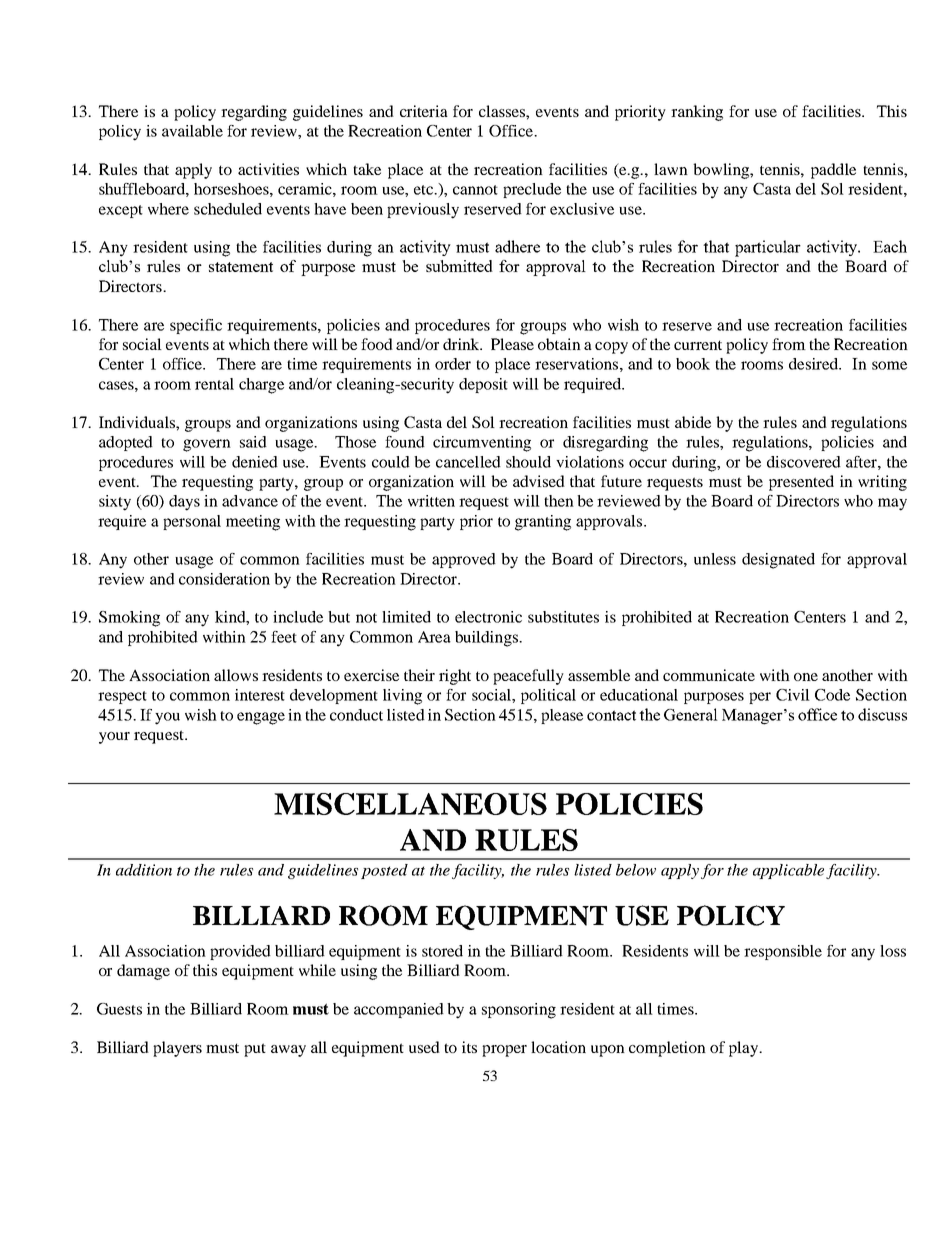  I want to click on available, so click(192, 131).
